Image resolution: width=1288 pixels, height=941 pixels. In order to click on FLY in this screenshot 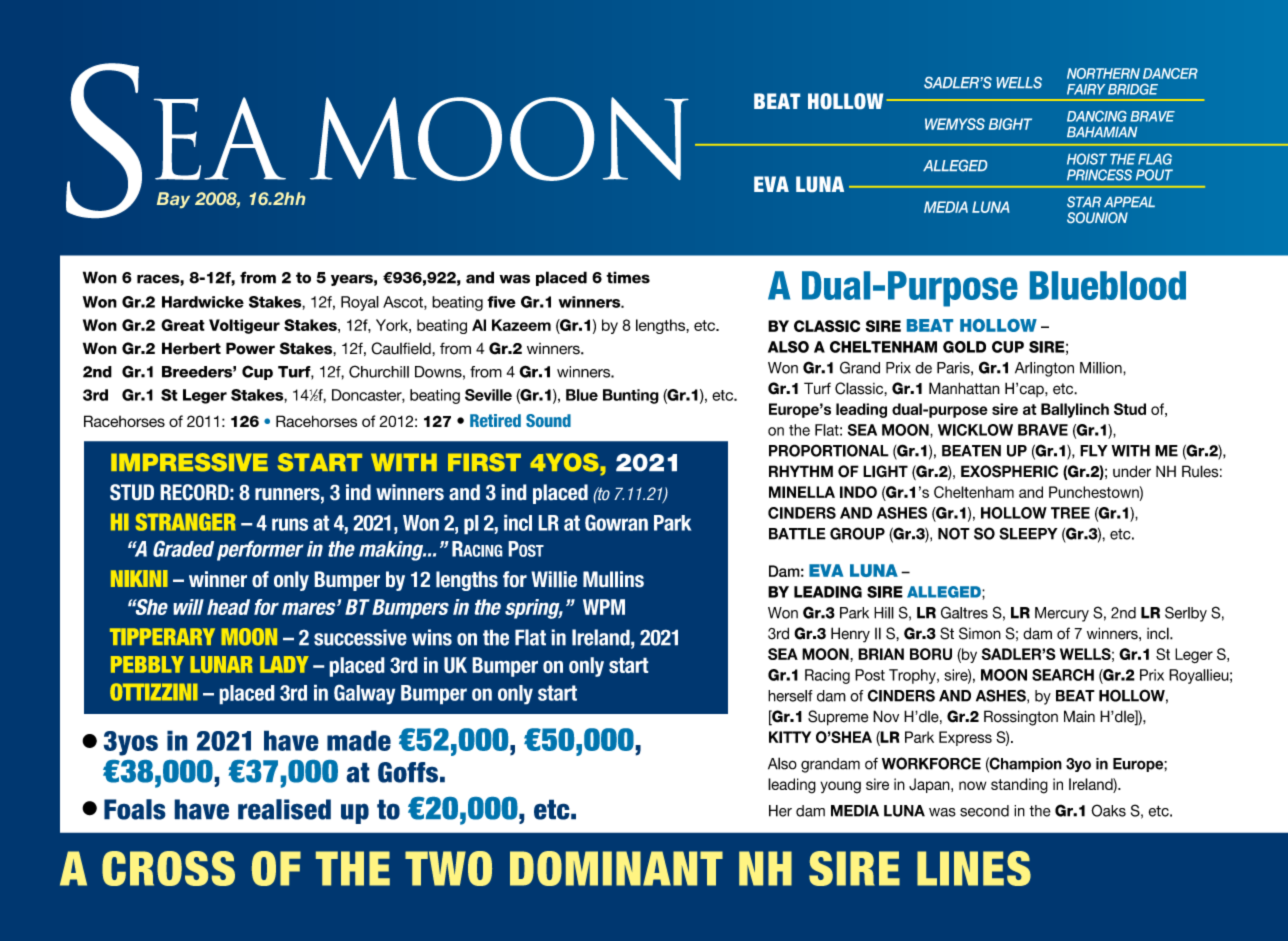, I will do `click(1094, 451)`.
